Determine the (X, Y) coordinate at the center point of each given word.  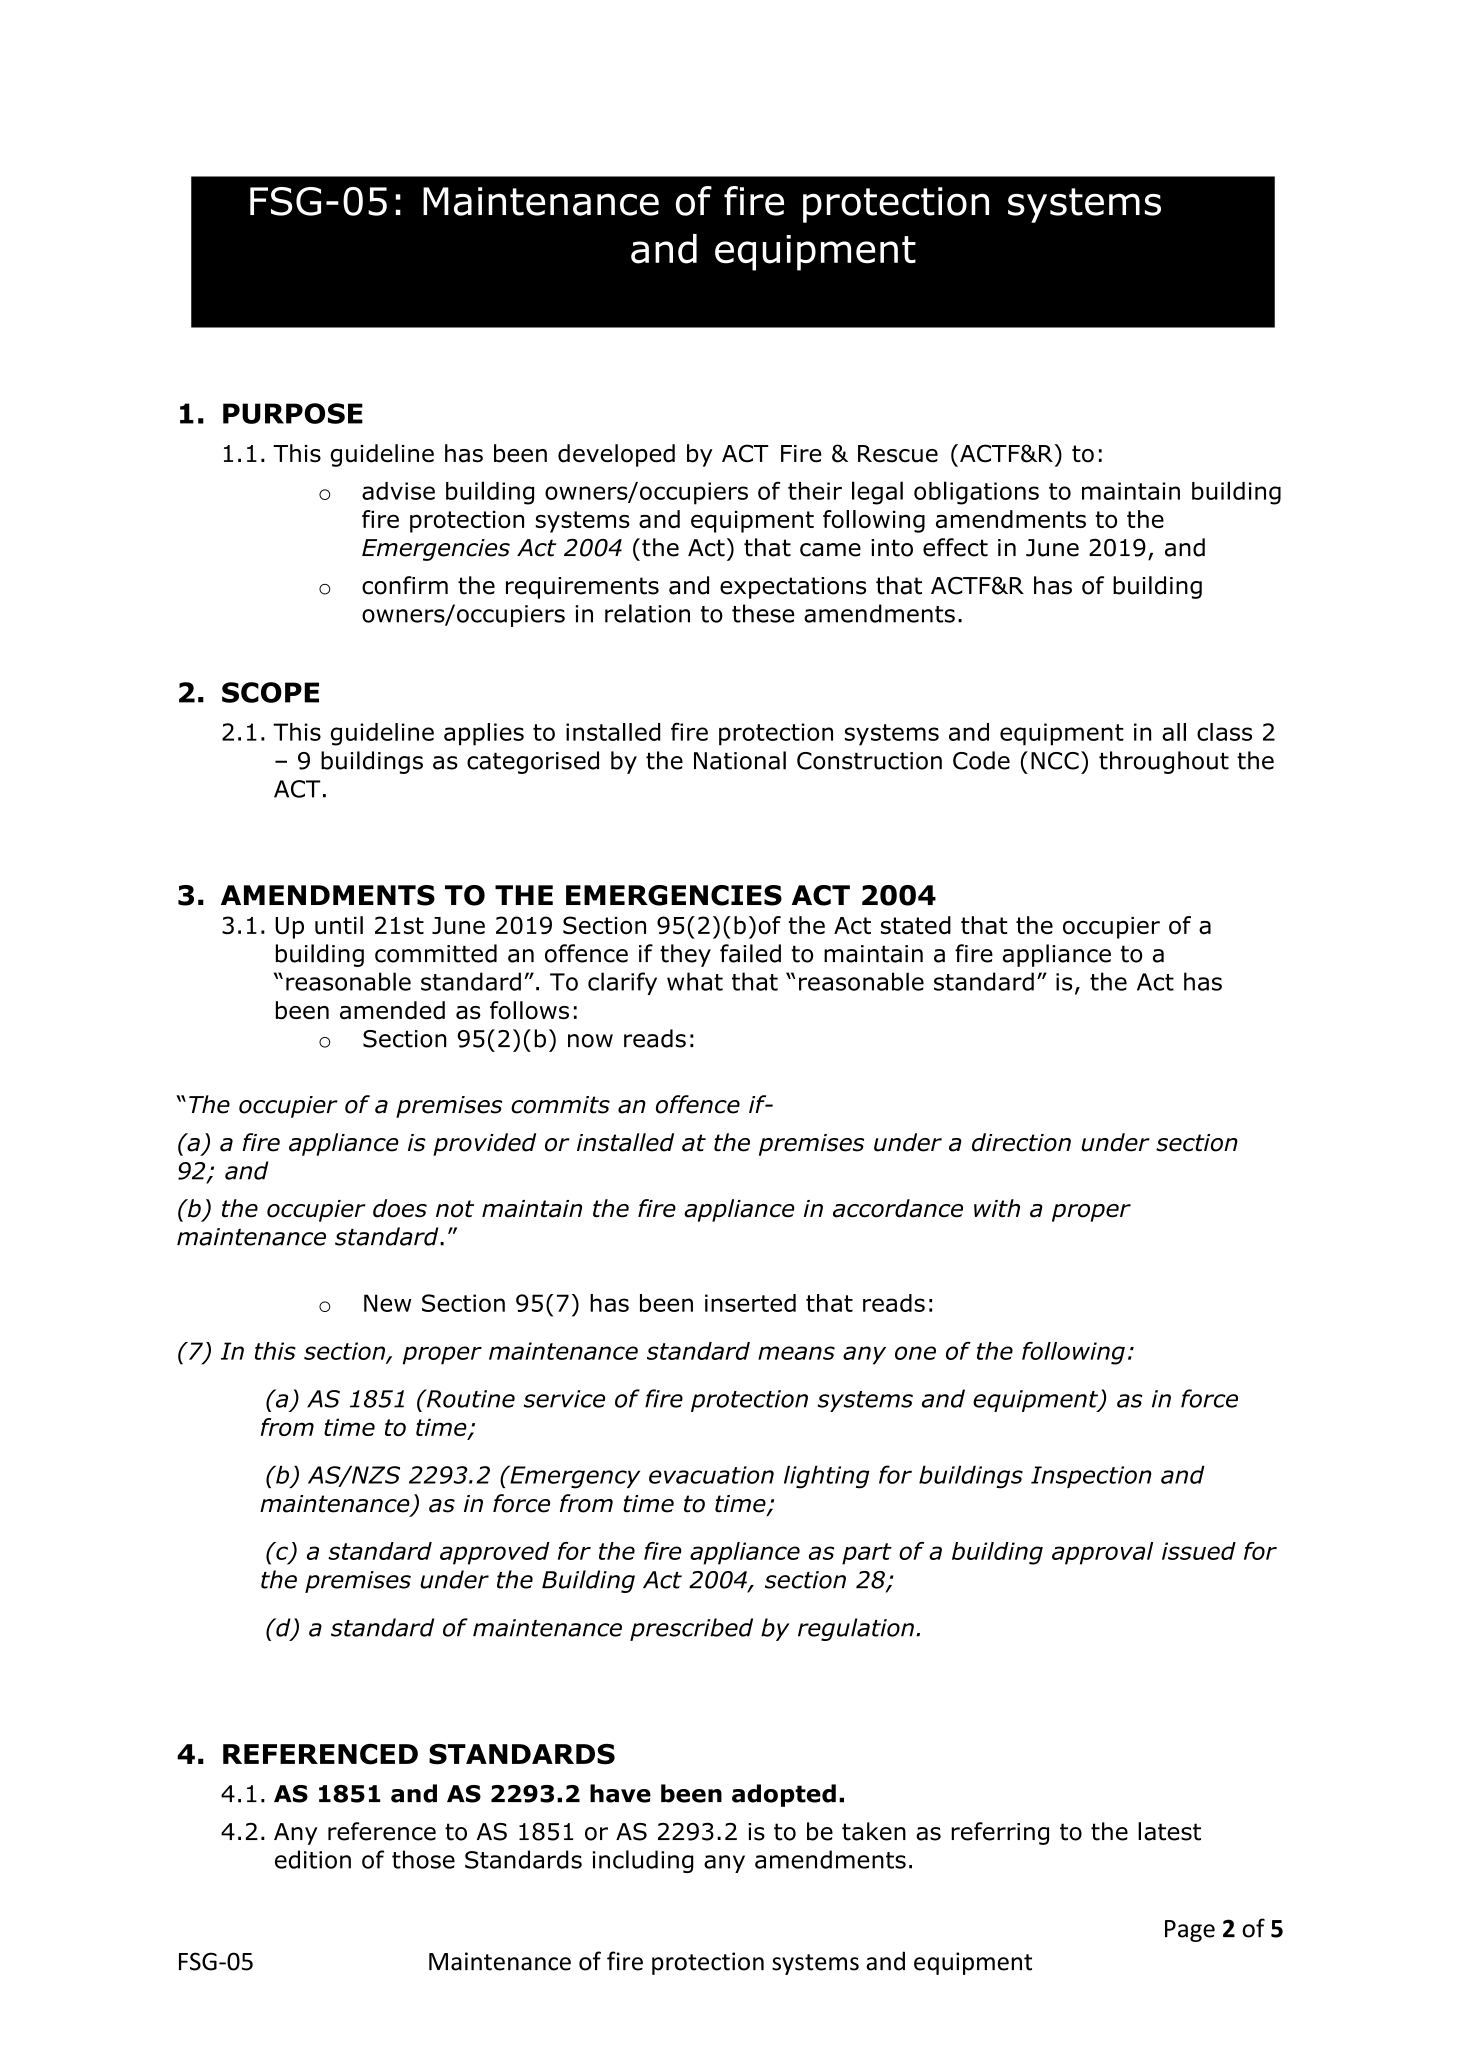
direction (1021, 1142)
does (400, 1208)
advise (398, 491)
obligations (976, 493)
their (815, 491)
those (423, 1859)
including (643, 1861)
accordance (898, 1208)
